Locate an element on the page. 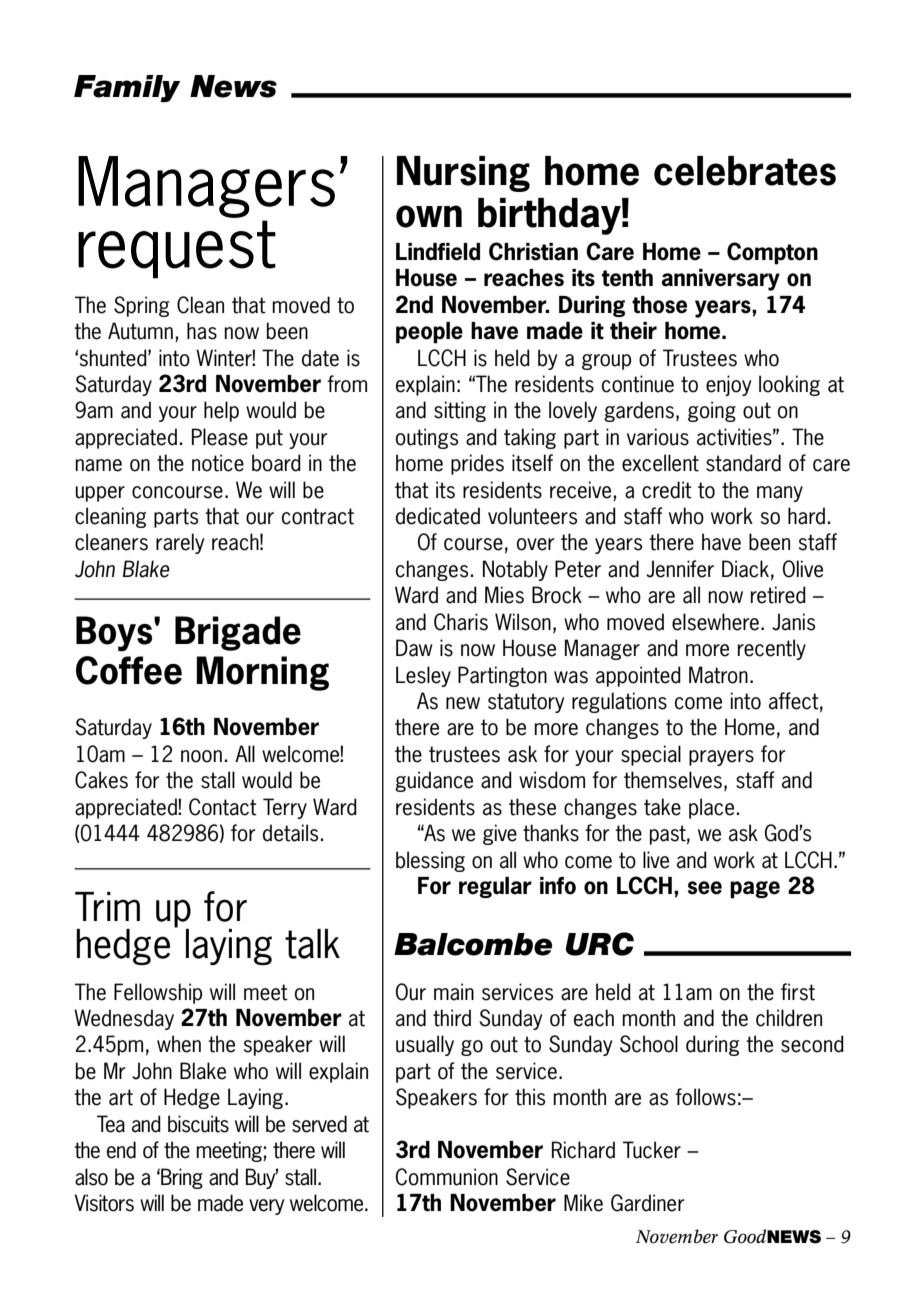 The image size is (924, 1310). celebrates is located at coordinates (745, 171).
